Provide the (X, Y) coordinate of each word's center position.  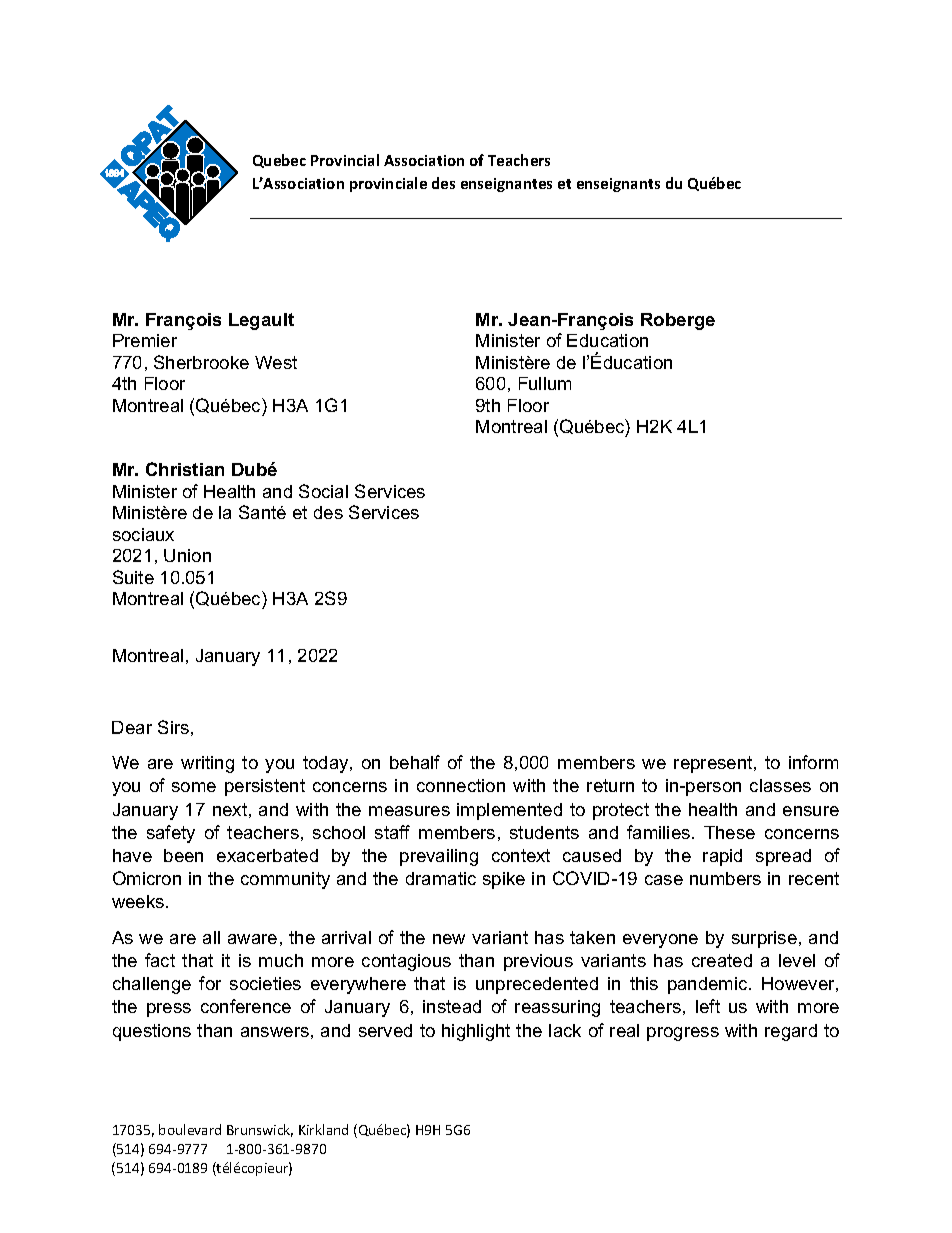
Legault (261, 321)
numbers (725, 878)
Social (323, 491)
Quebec (279, 161)
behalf (415, 762)
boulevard (190, 1129)
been (183, 855)
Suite (133, 577)
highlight (476, 1032)
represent (714, 764)
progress (683, 1034)
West (276, 362)
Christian (185, 469)
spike (504, 880)
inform (813, 762)
